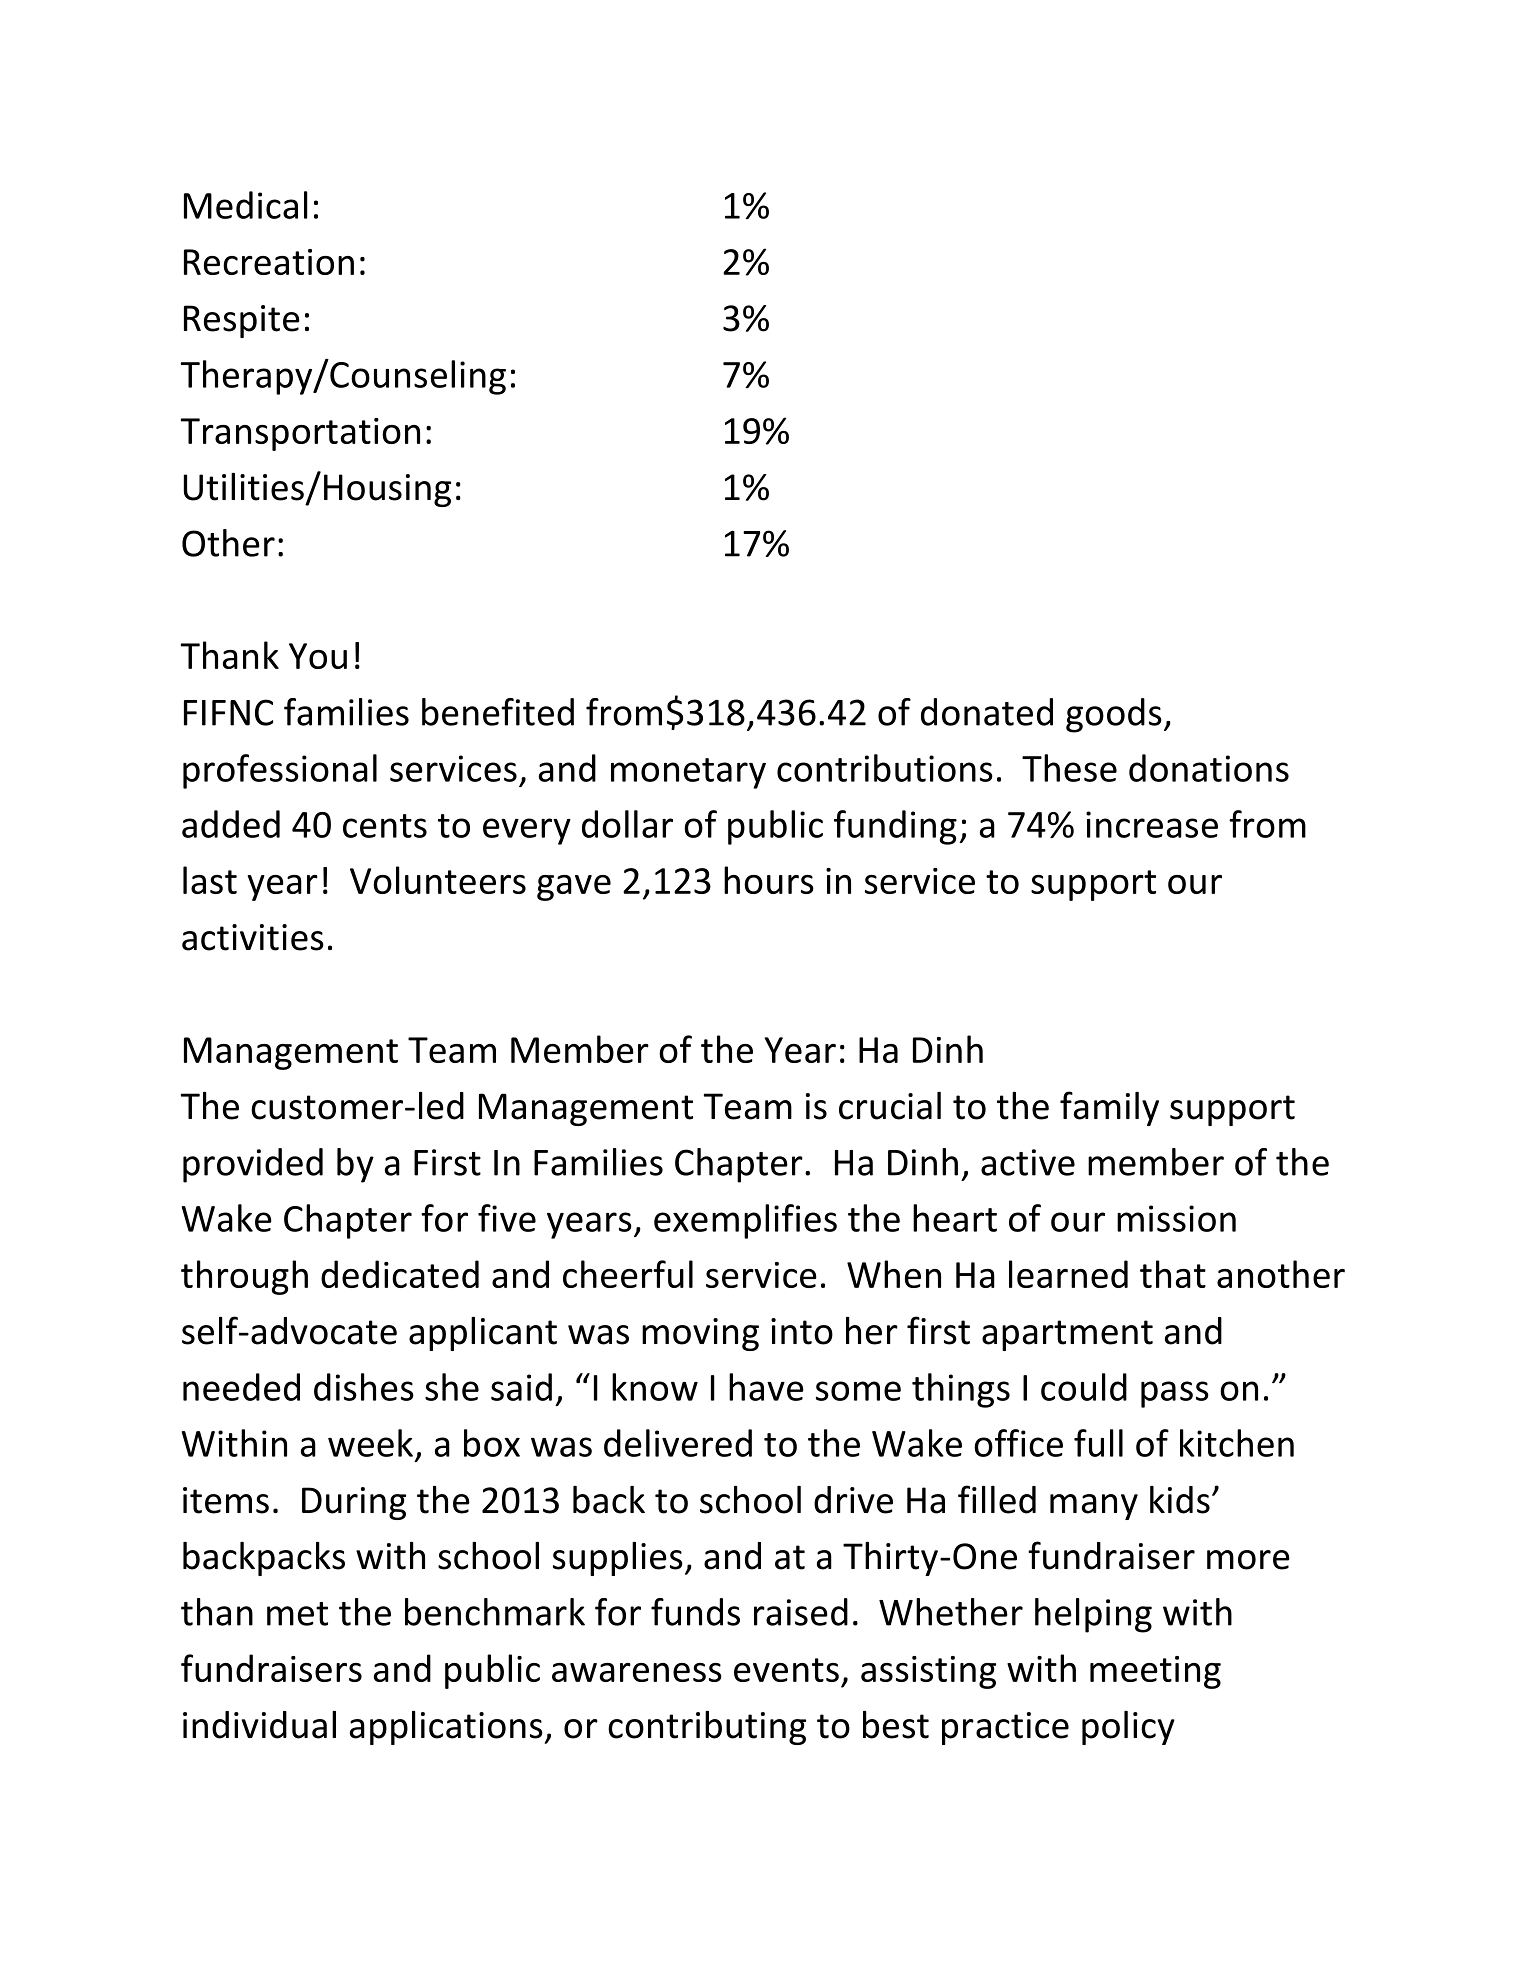  Describe the element at coordinates (246, 205) in the screenshot. I see `Medical` at that location.
